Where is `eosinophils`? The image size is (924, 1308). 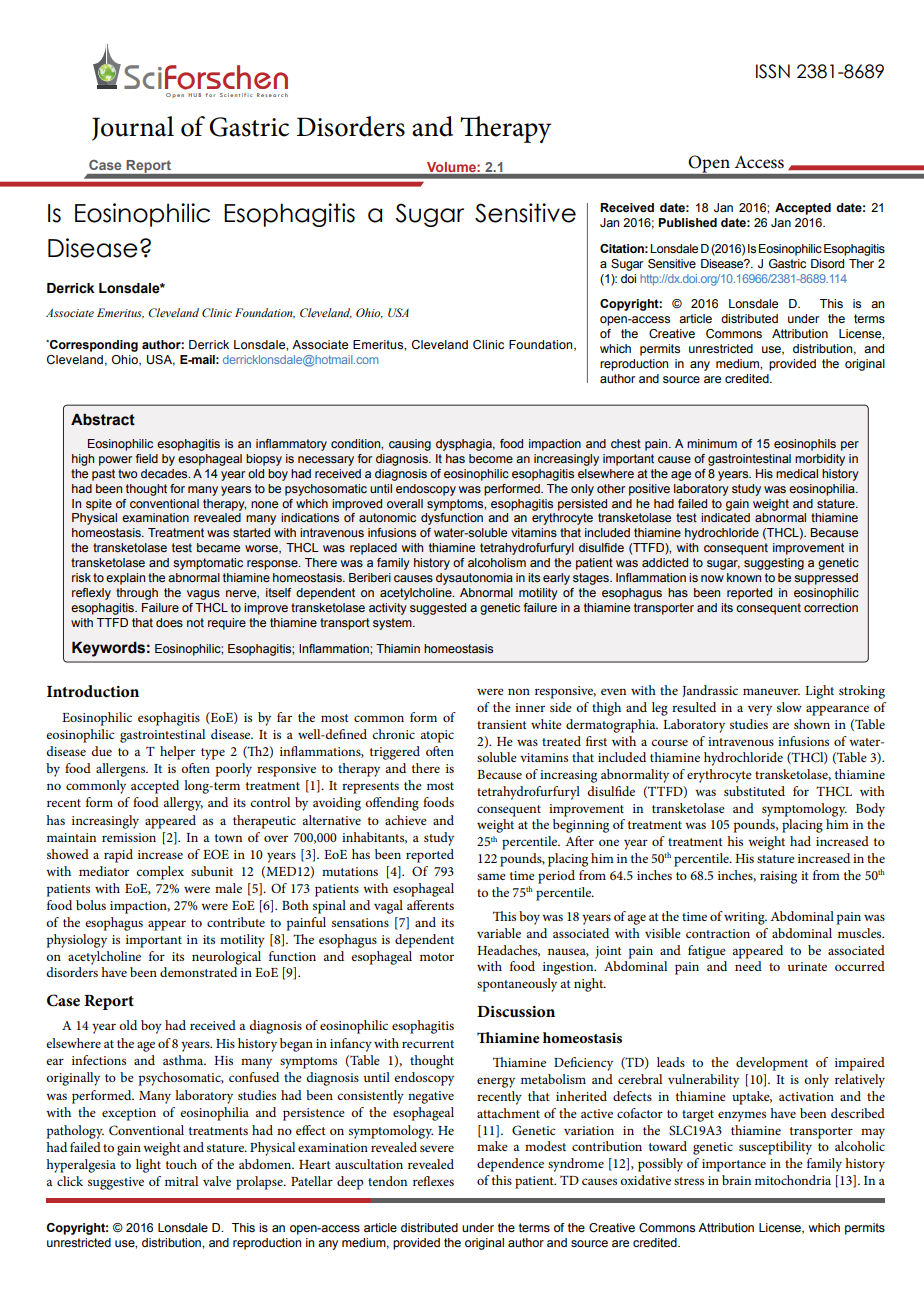 eosinophils is located at coordinates (805, 445).
